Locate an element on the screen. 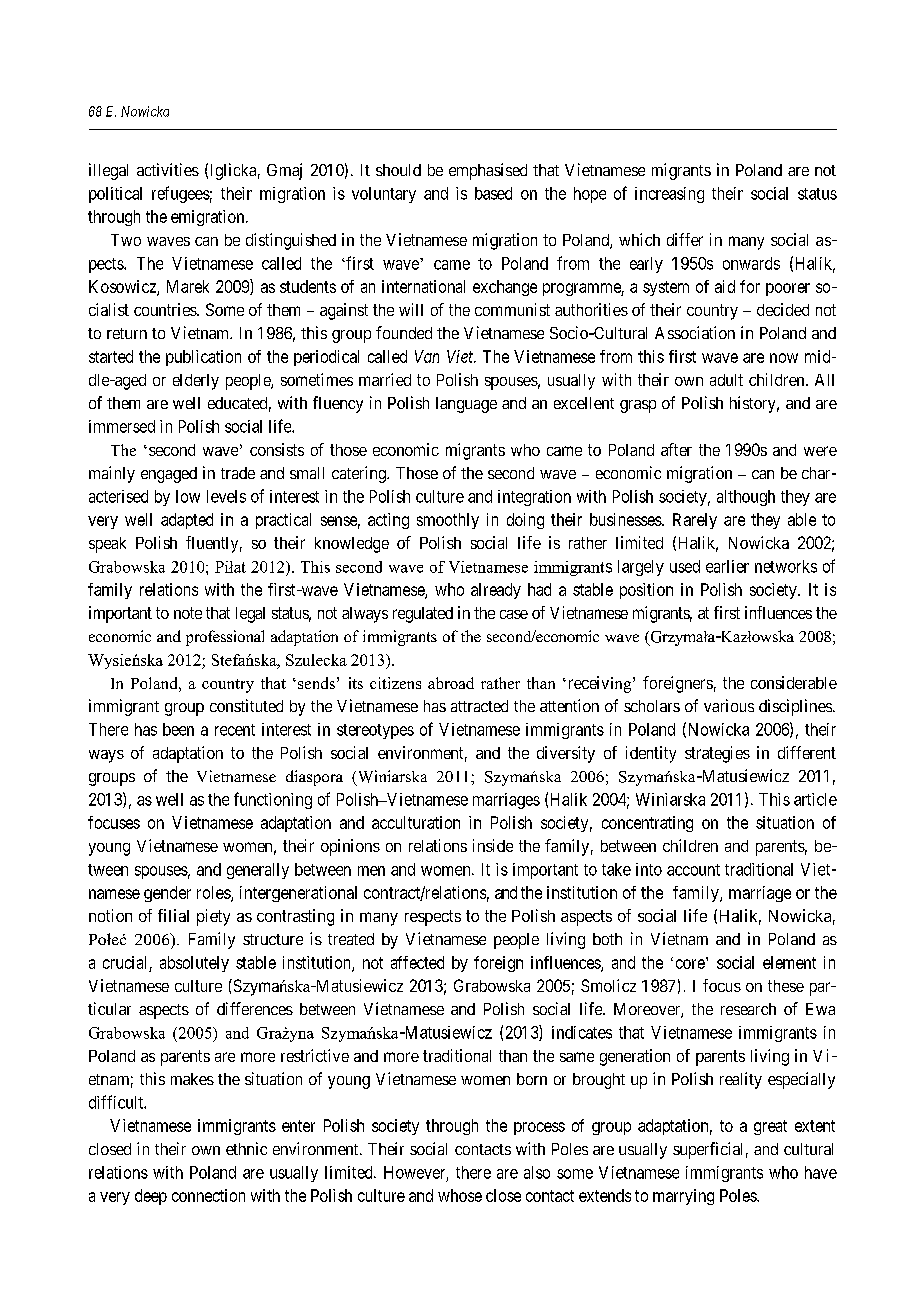  whose is located at coordinates (460, 1195).
